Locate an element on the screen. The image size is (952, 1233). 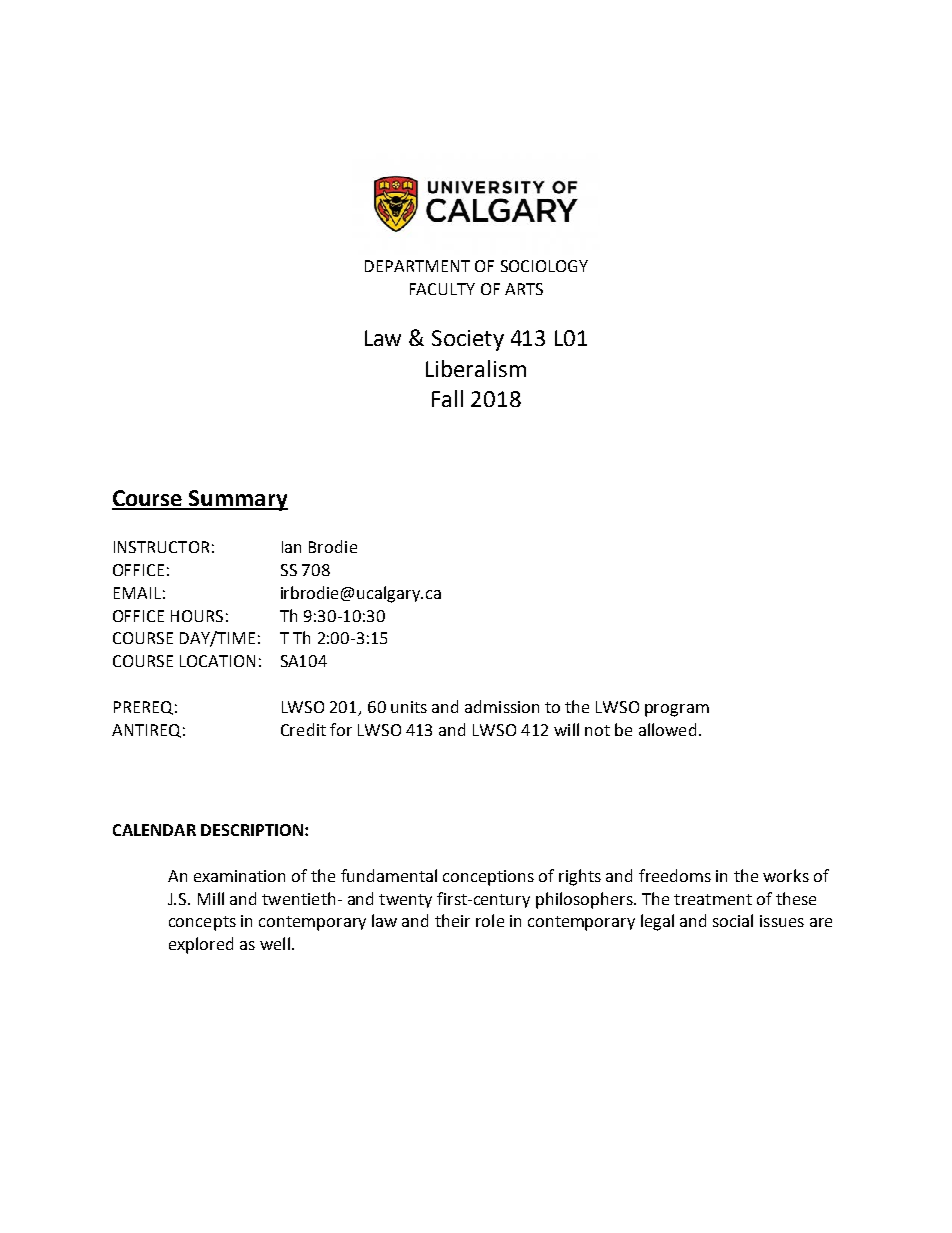
concepts is located at coordinates (202, 923).
